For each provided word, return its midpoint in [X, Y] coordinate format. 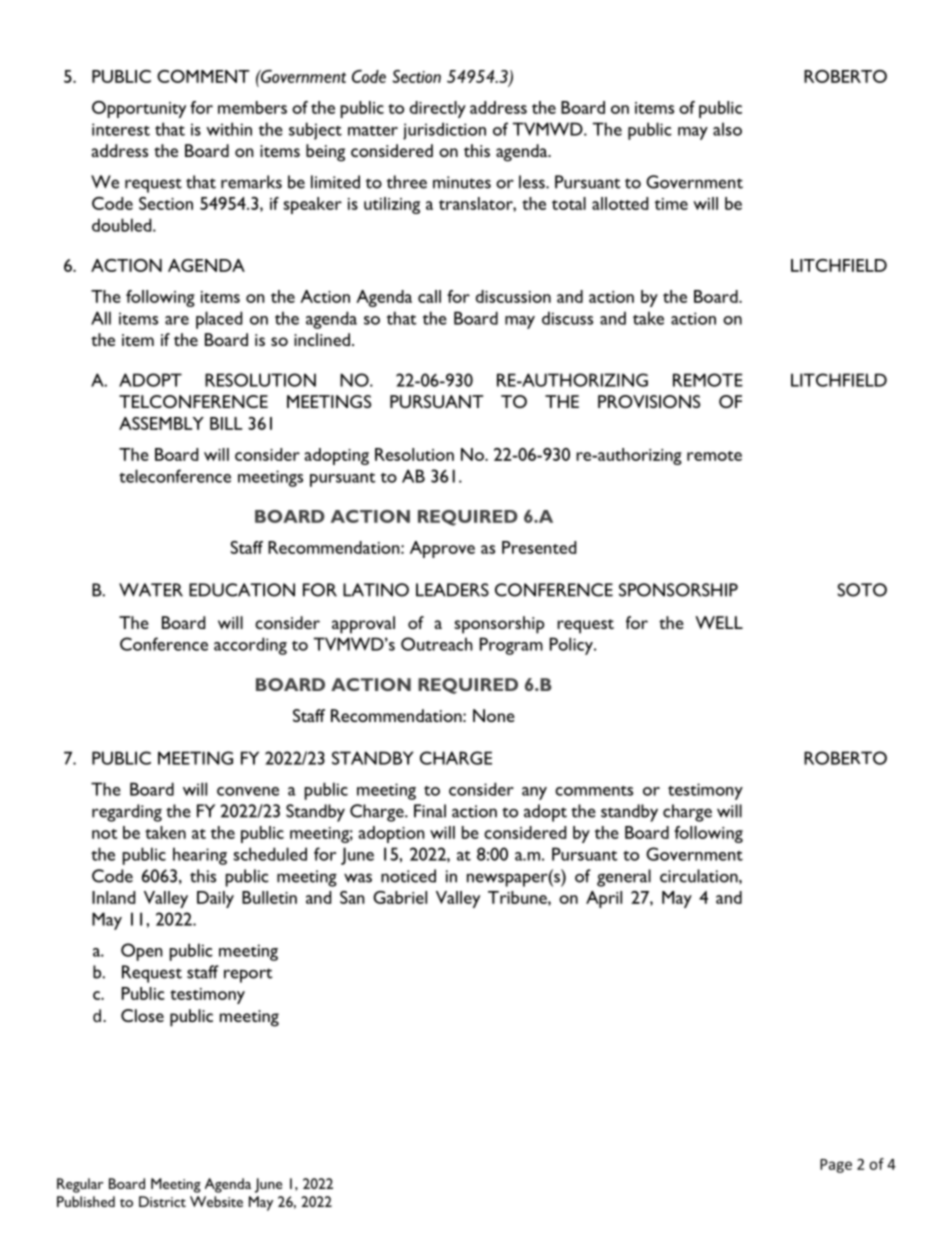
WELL [719, 622]
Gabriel [400, 897]
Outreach [437, 644]
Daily [215, 899]
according [250, 646]
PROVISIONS [649, 401]
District [162, 1201]
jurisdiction [444, 131]
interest [121, 129]
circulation [700, 876]
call [429, 296]
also [727, 129]
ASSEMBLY [161, 423]
